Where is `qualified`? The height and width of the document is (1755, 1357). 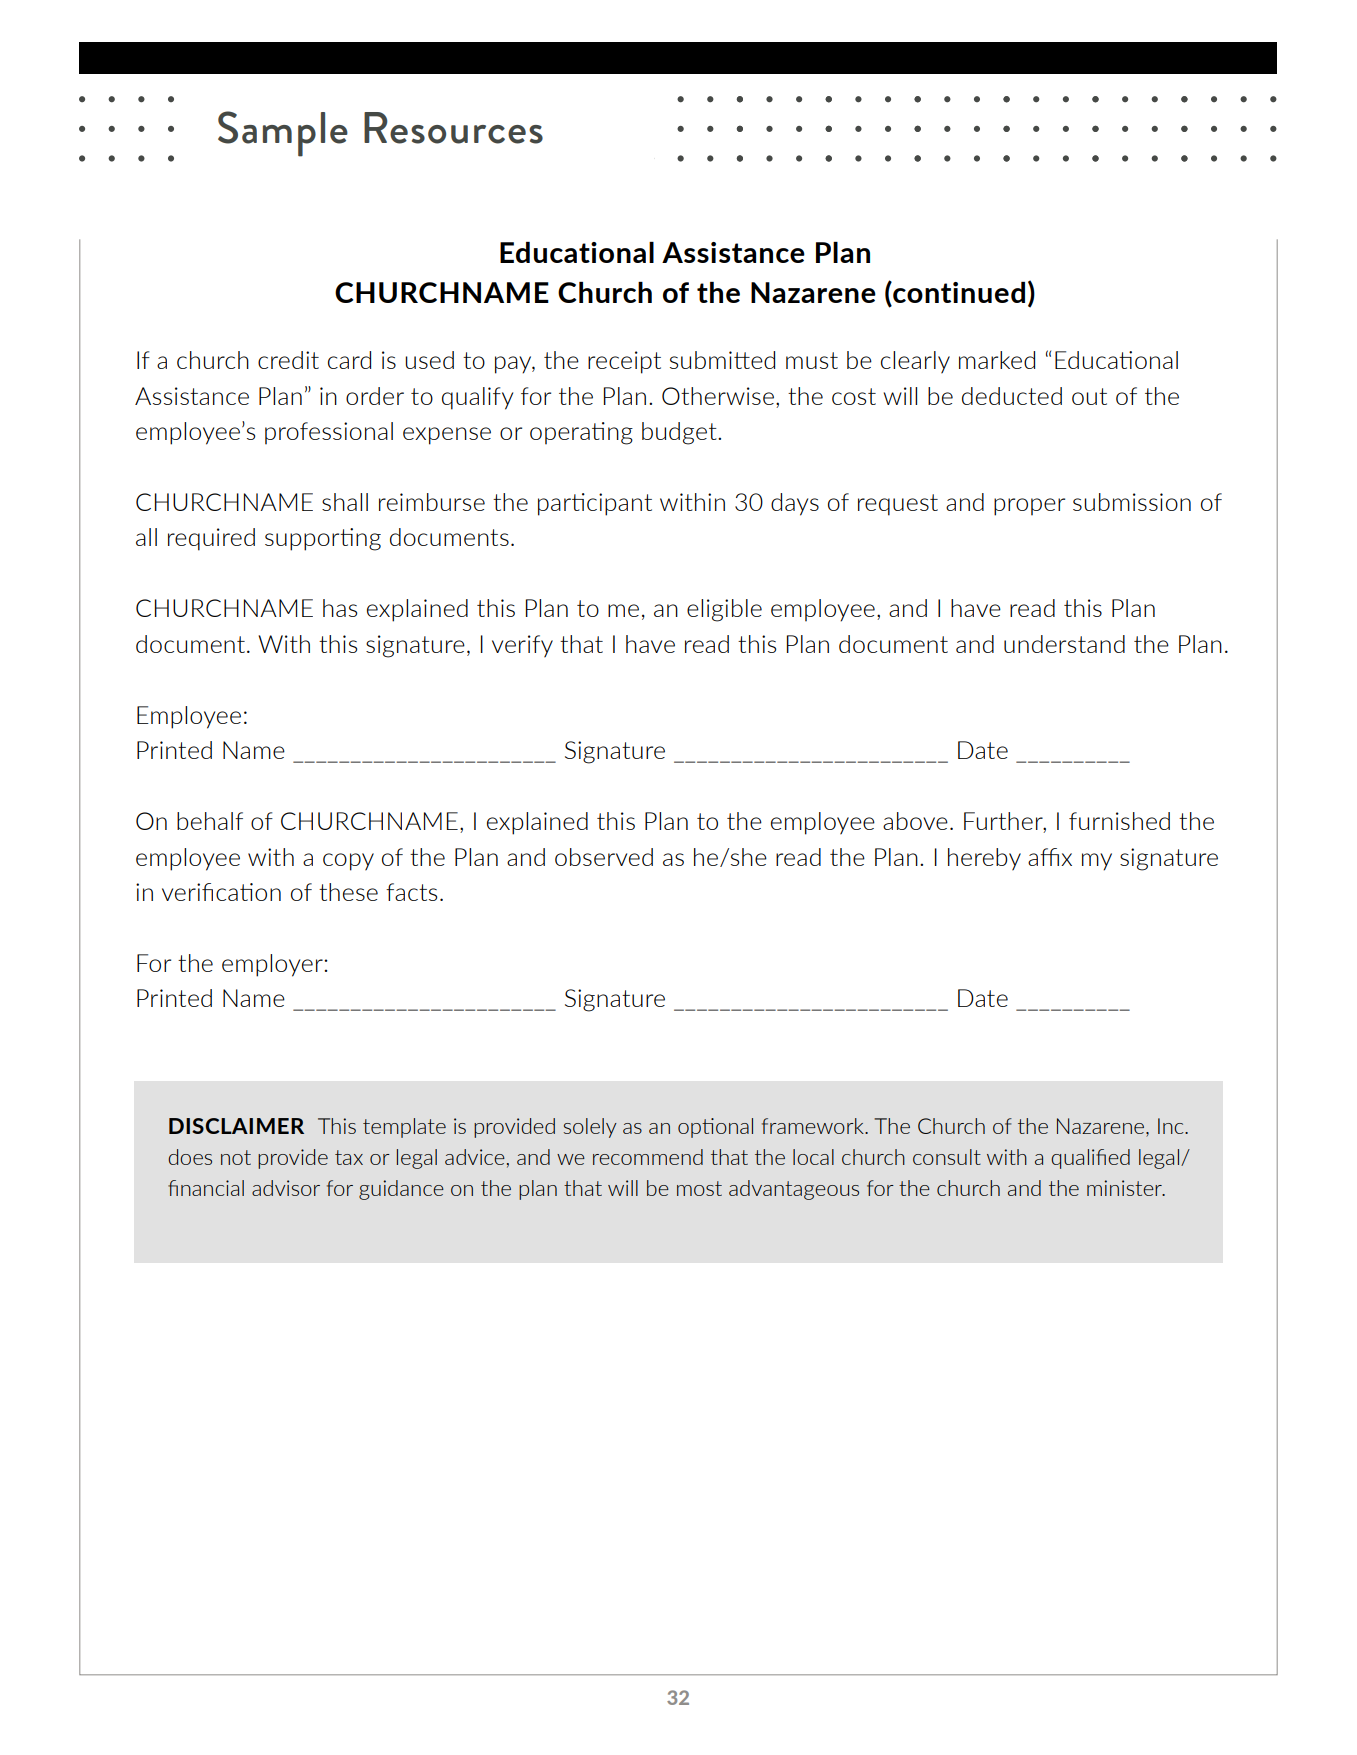
qualified is located at coordinates (1090, 1159).
